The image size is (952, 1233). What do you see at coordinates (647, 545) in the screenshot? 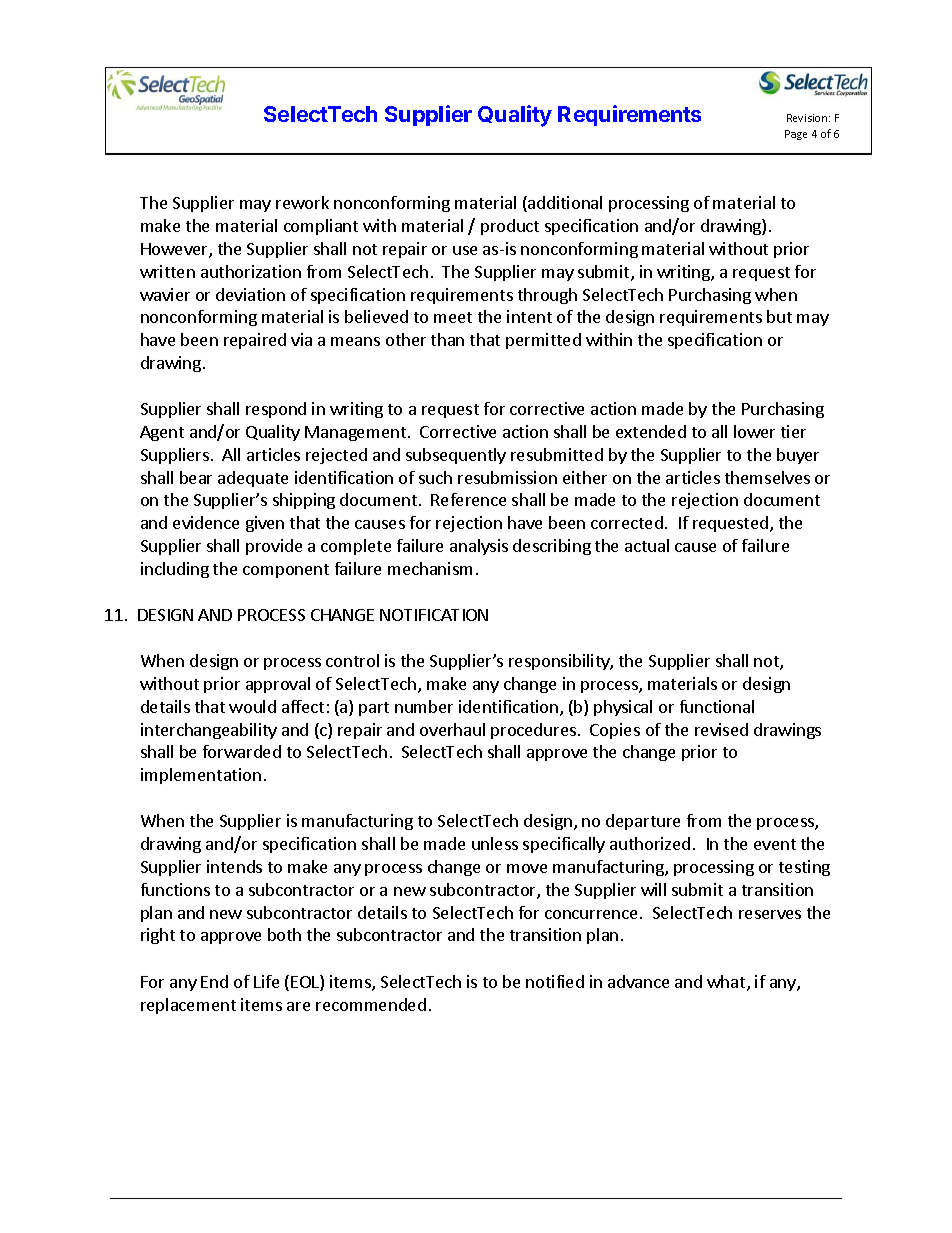
I see `actual` at bounding box center [647, 545].
